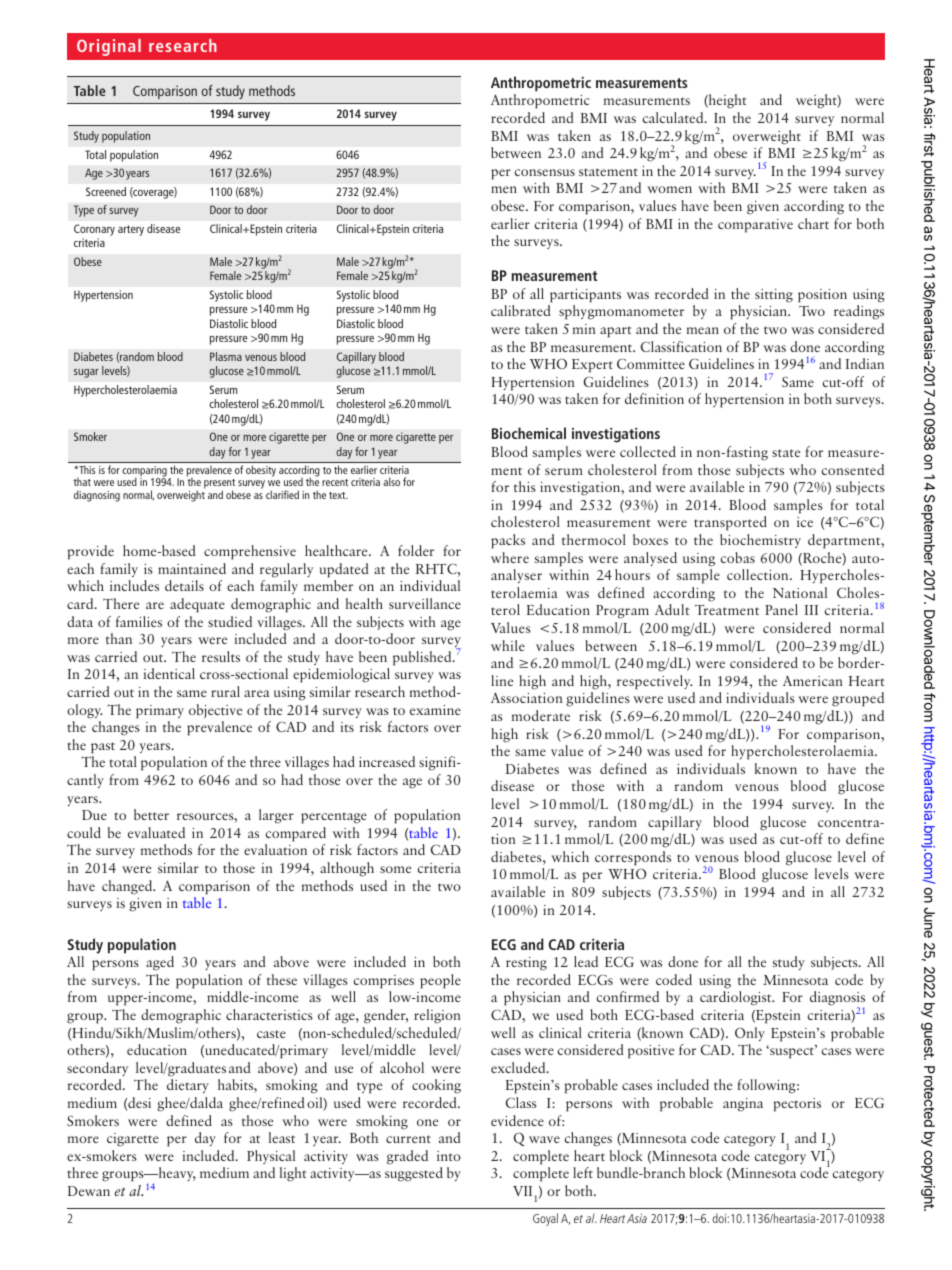  What do you see at coordinates (545, 172) in the screenshot?
I see `consensus` at bounding box center [545, 172].
